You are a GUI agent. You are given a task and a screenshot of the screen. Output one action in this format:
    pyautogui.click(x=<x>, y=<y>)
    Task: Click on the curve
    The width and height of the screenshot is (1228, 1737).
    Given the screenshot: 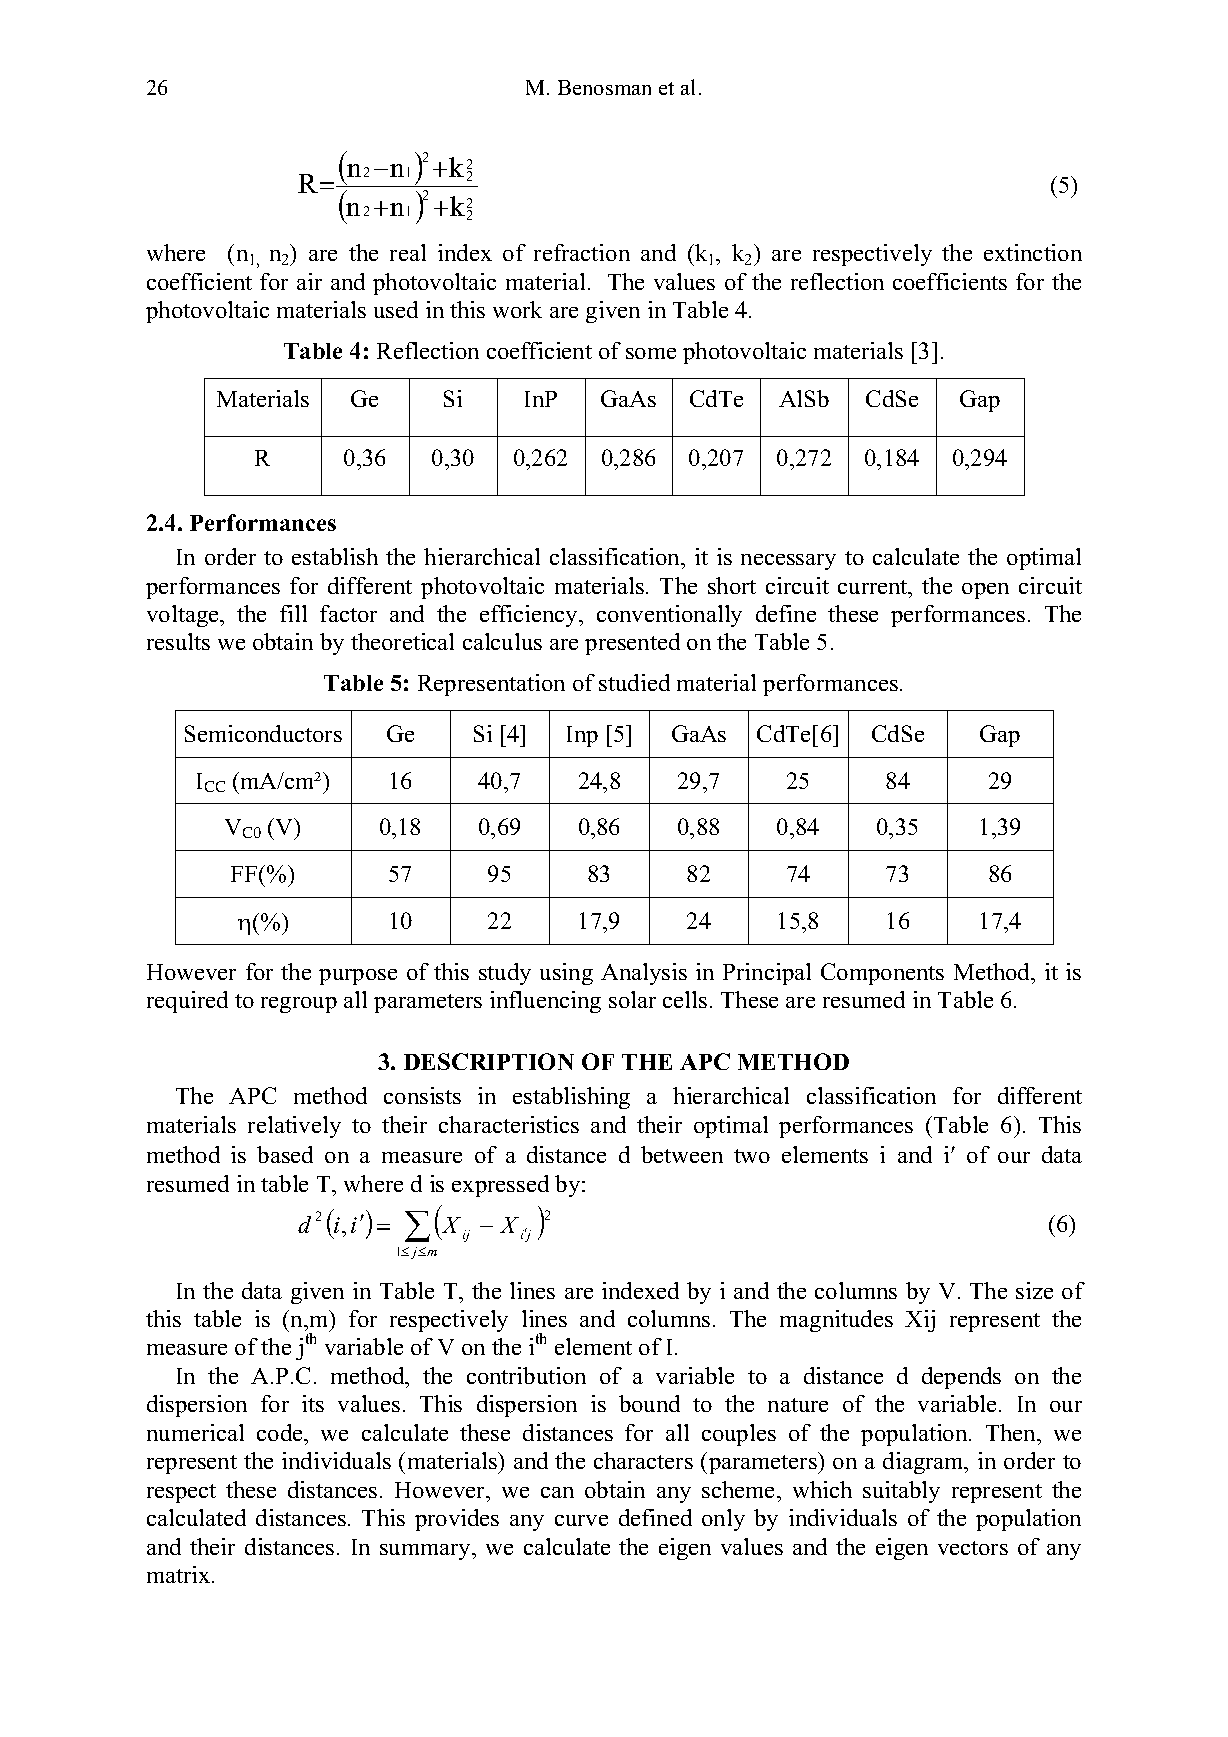 What is the action you would take?
    pyautogui.click(x=581, y=1520)
